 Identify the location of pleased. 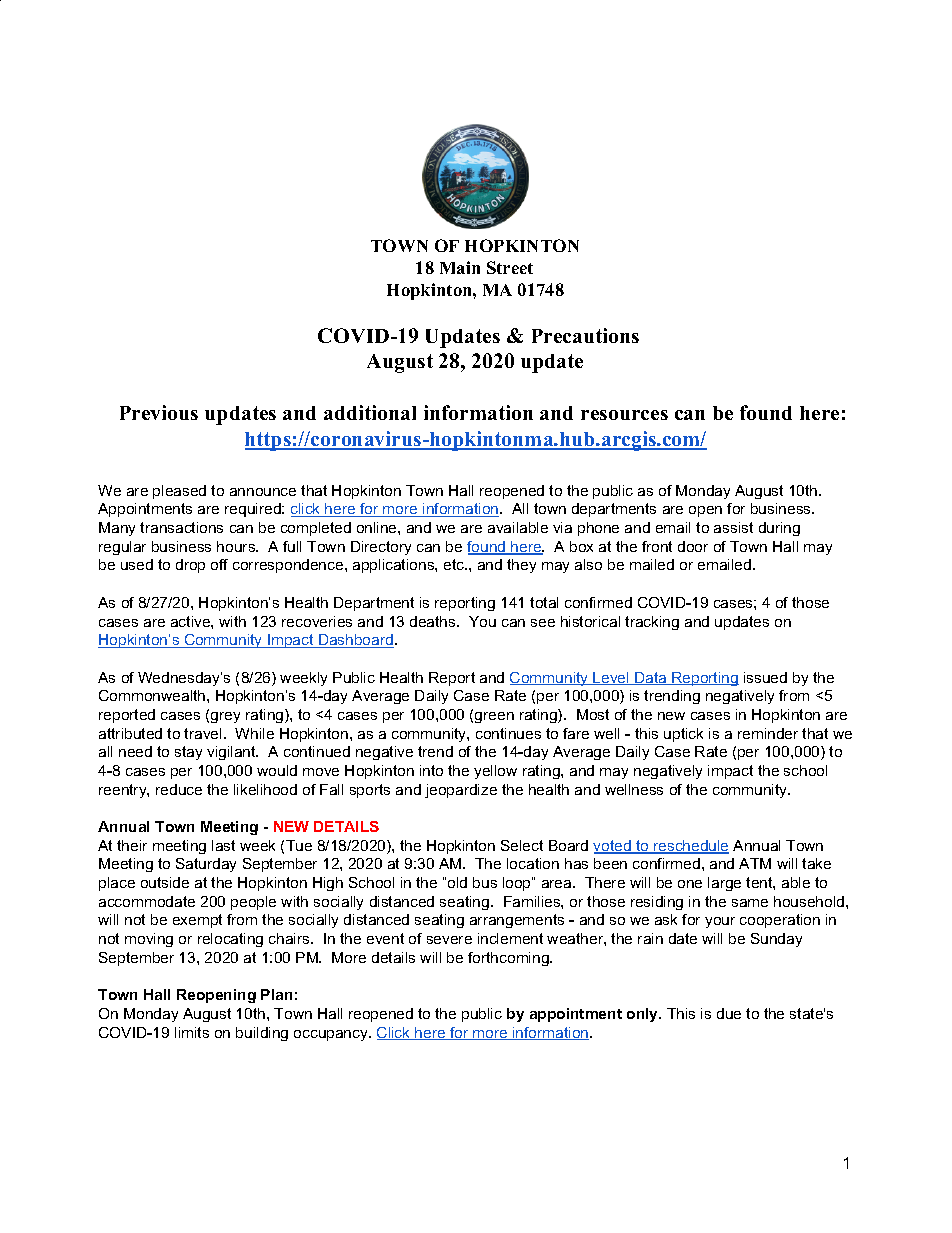
(179, 492).
